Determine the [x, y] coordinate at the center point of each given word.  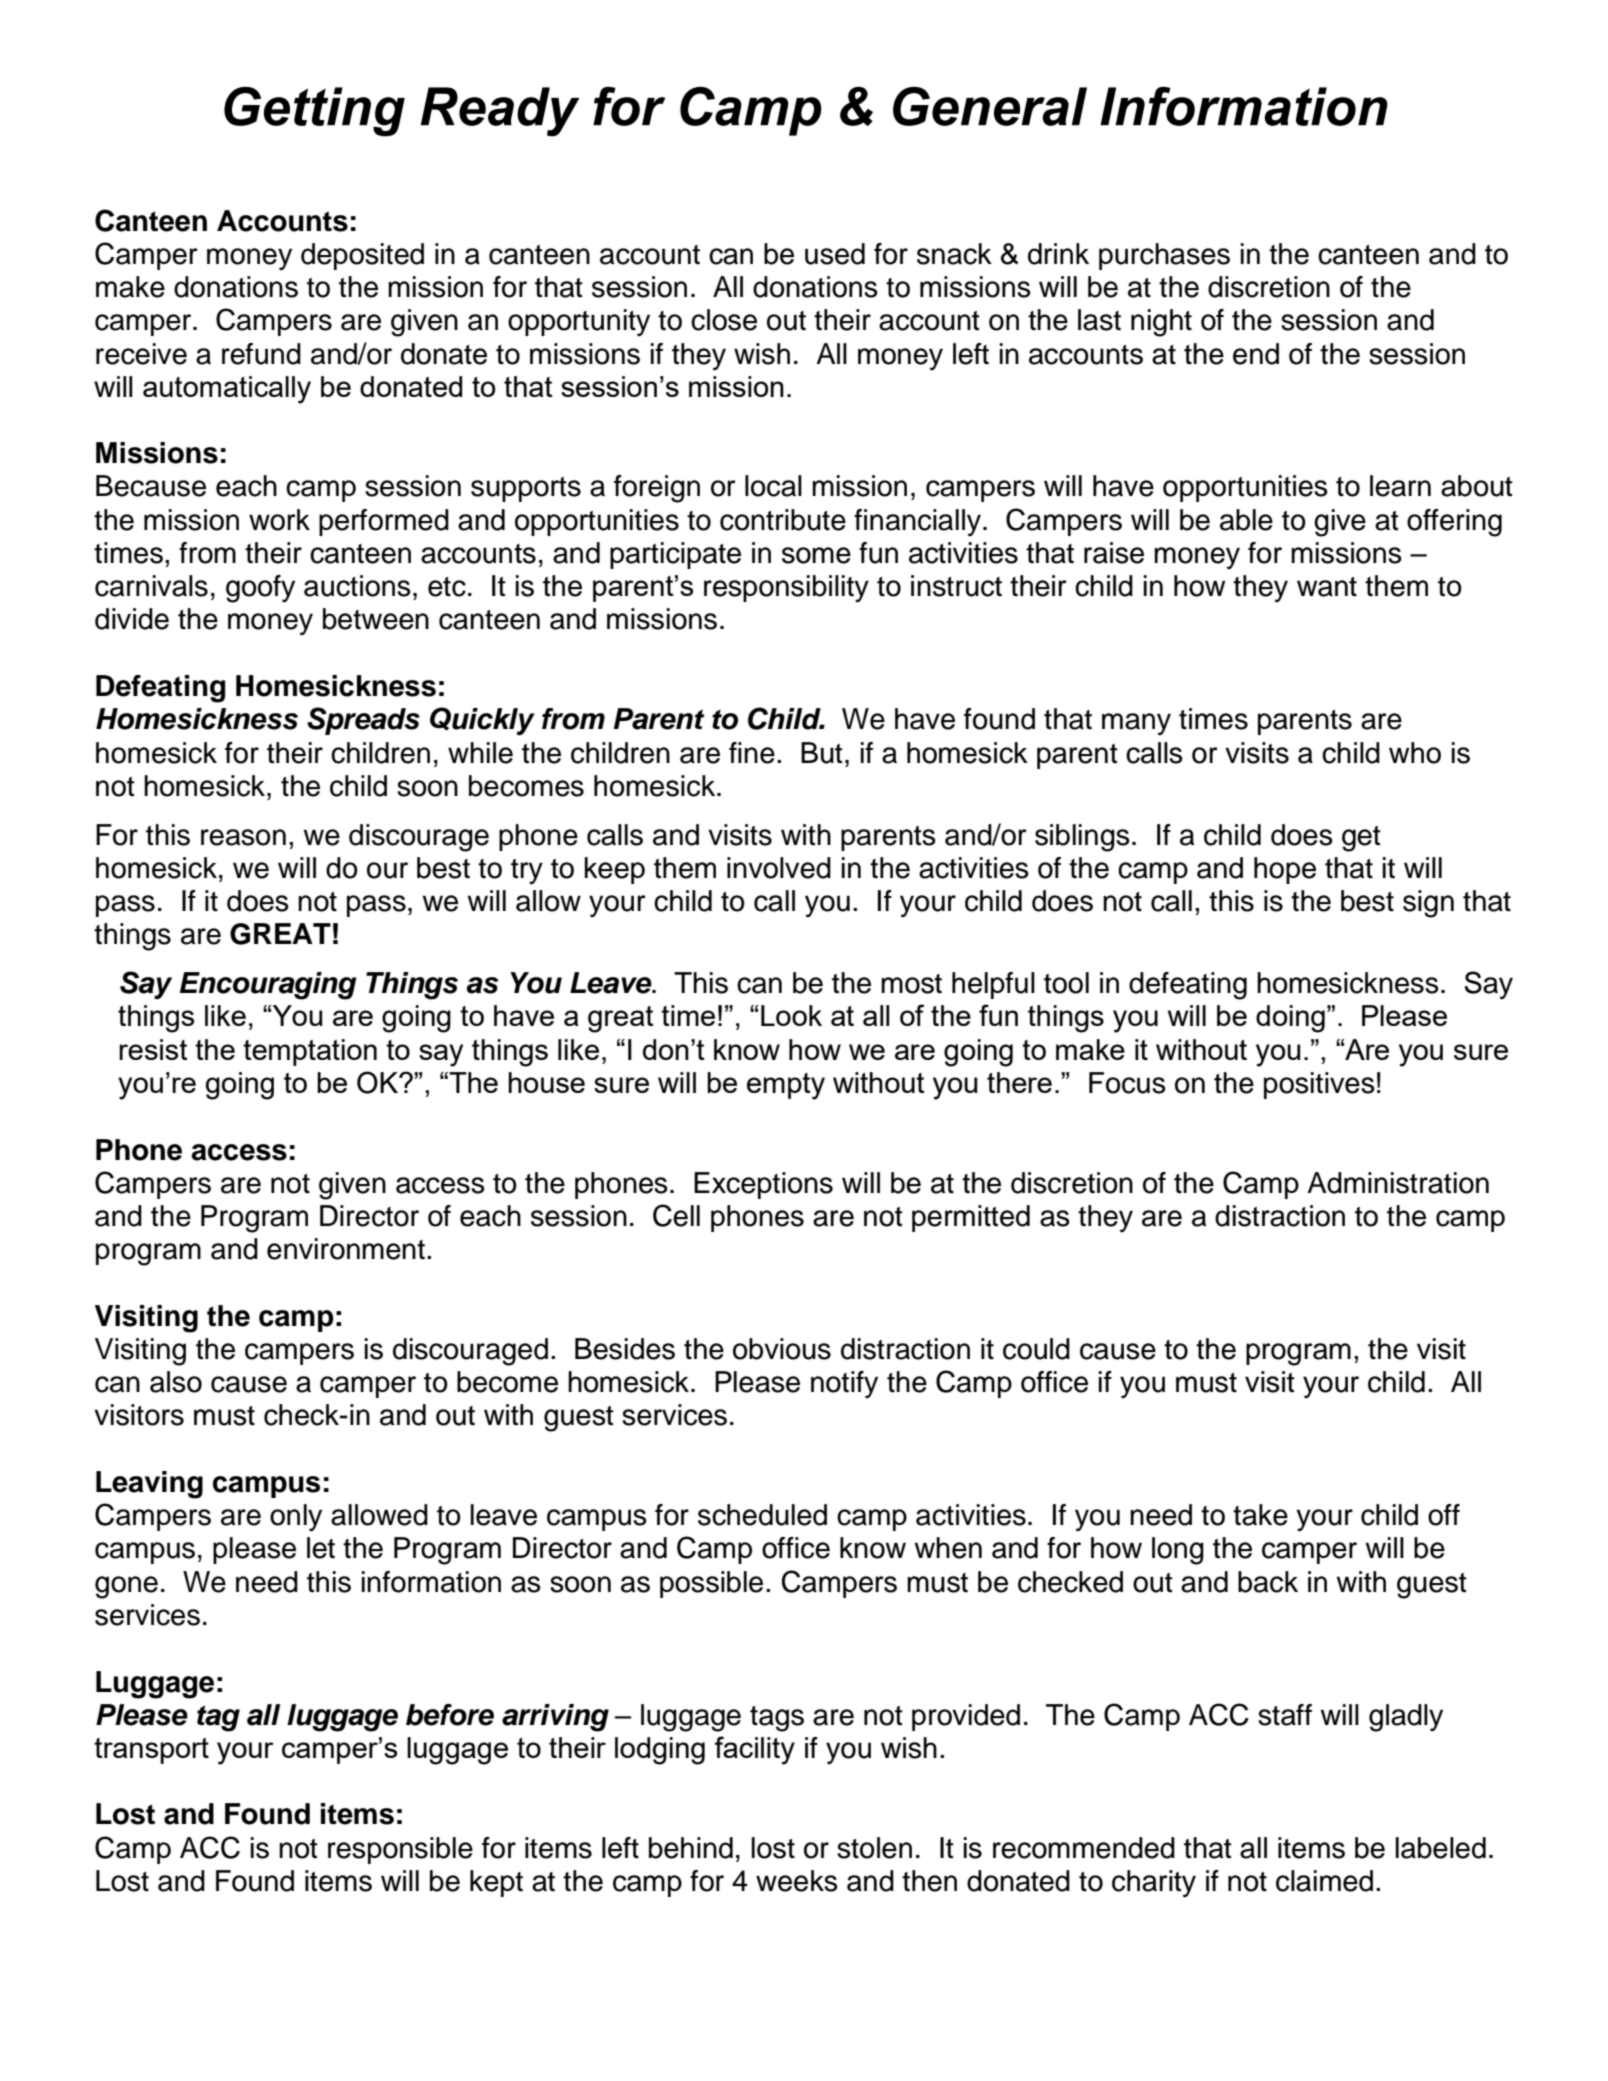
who [1415, 753]
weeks [797, 1881]
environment [346, 1249]
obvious [782, 1349]
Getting [314, 112]
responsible [400, 1850]
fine [752, 753]
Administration [1398, 1183]
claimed [1324, 1881]
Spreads [363, 721]
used [835, 254]
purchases [1164, 256]
